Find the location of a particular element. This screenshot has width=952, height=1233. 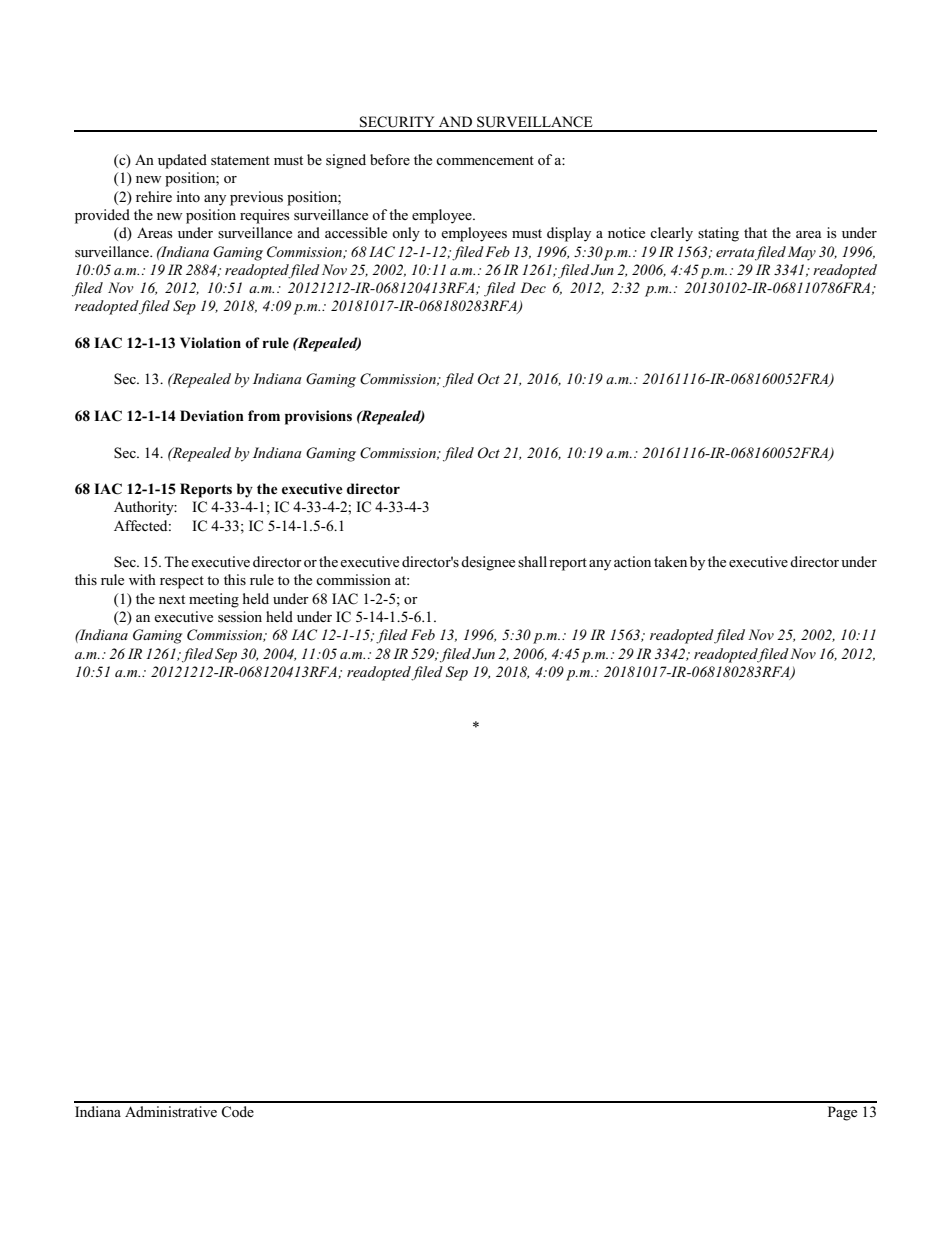

Administrative is located at coordinates (171, 1111).
